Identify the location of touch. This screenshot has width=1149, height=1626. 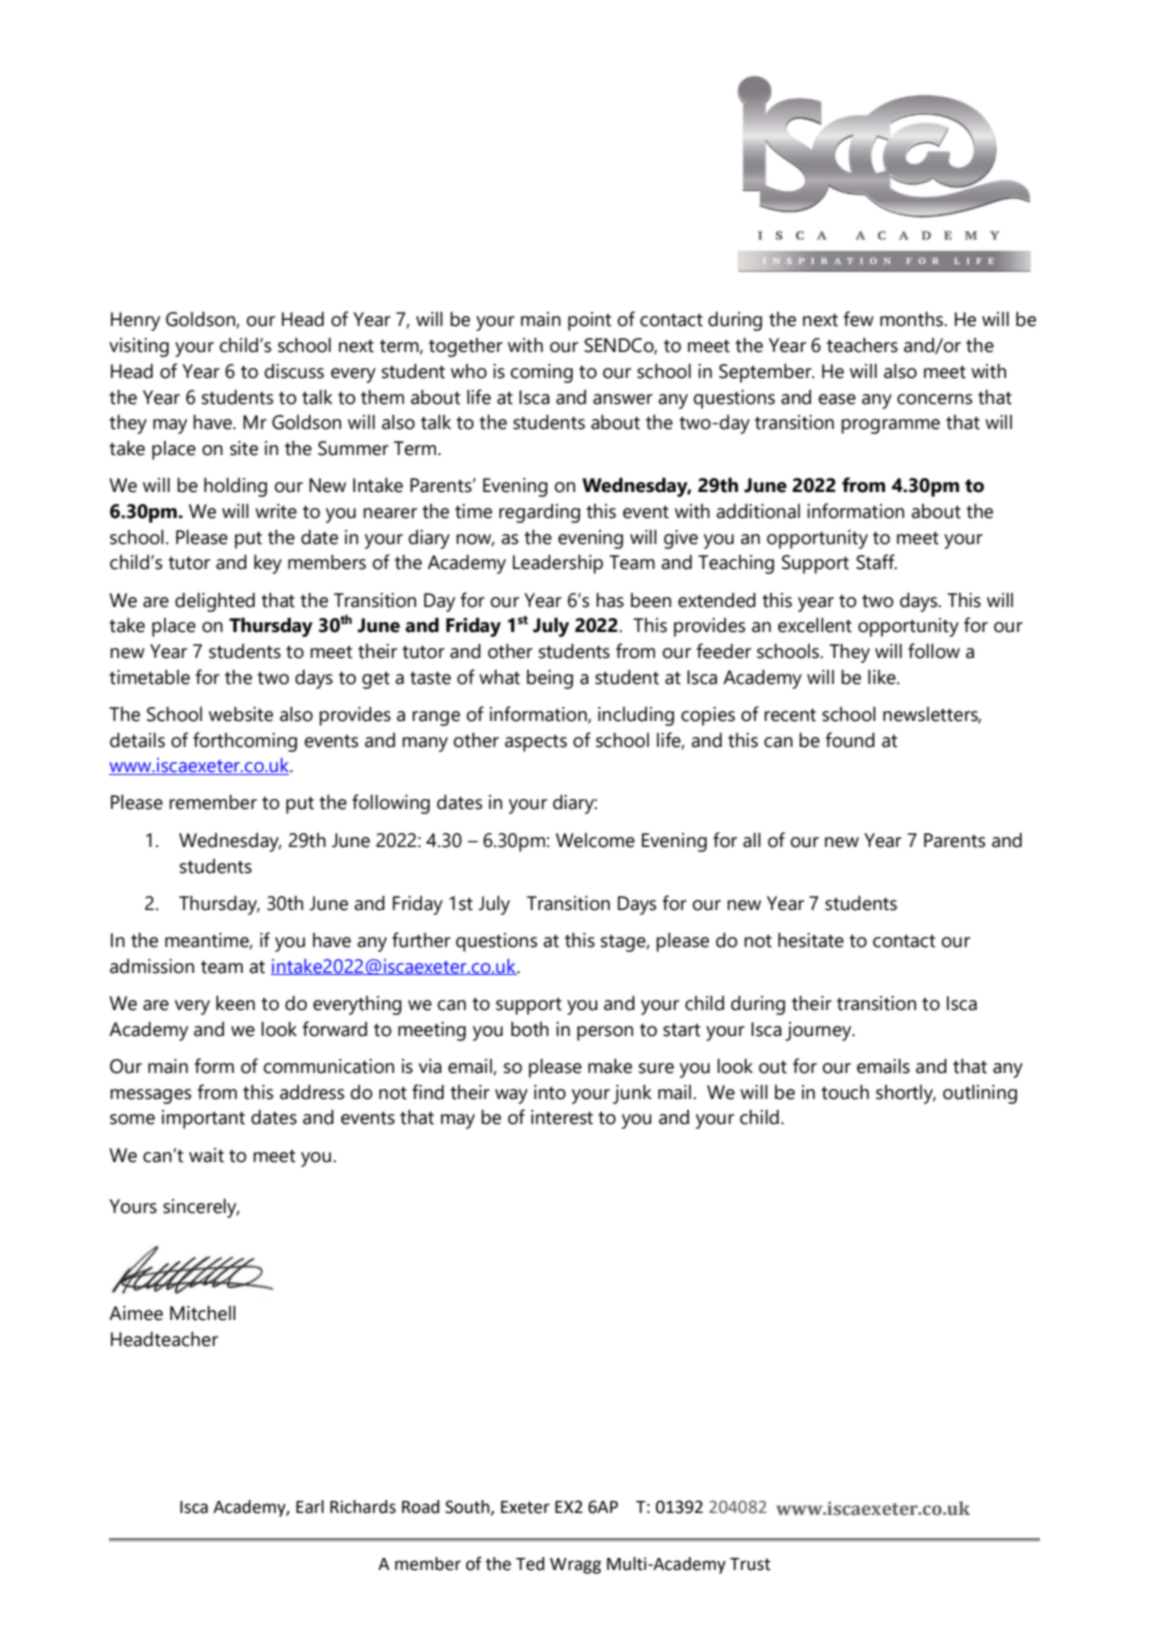
(845, 1092).
